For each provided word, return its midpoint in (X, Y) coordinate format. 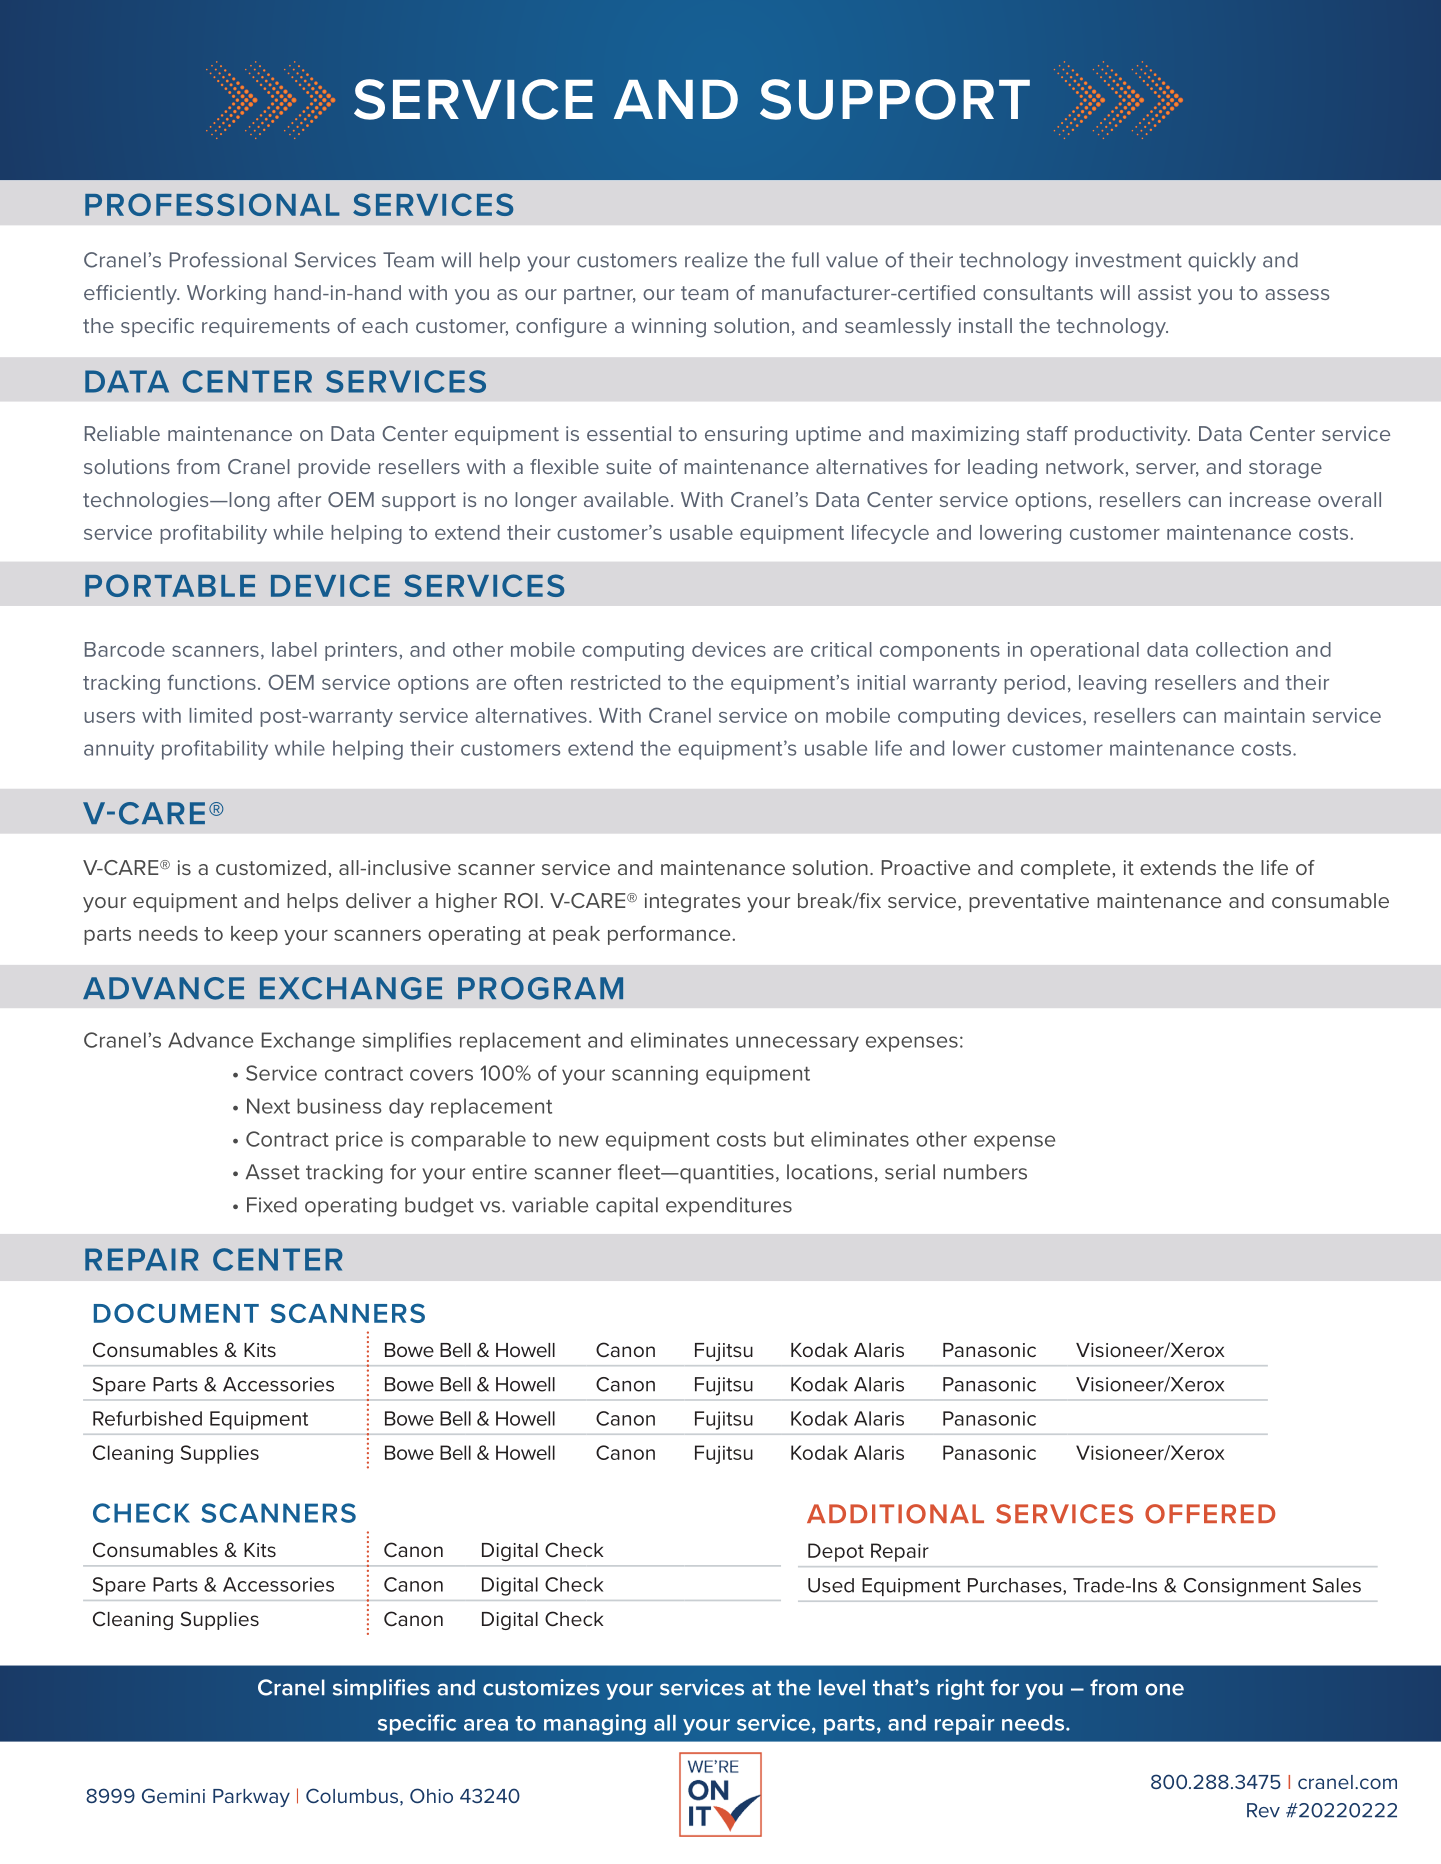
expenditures (729, 1207)
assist (1164, 292)
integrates (692, 903)
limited (220, 715)
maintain (1264, 715)
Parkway (251, 1798)
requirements (266, 327)
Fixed (272, 1205)
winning (669, 328)
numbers (985, 1172)
